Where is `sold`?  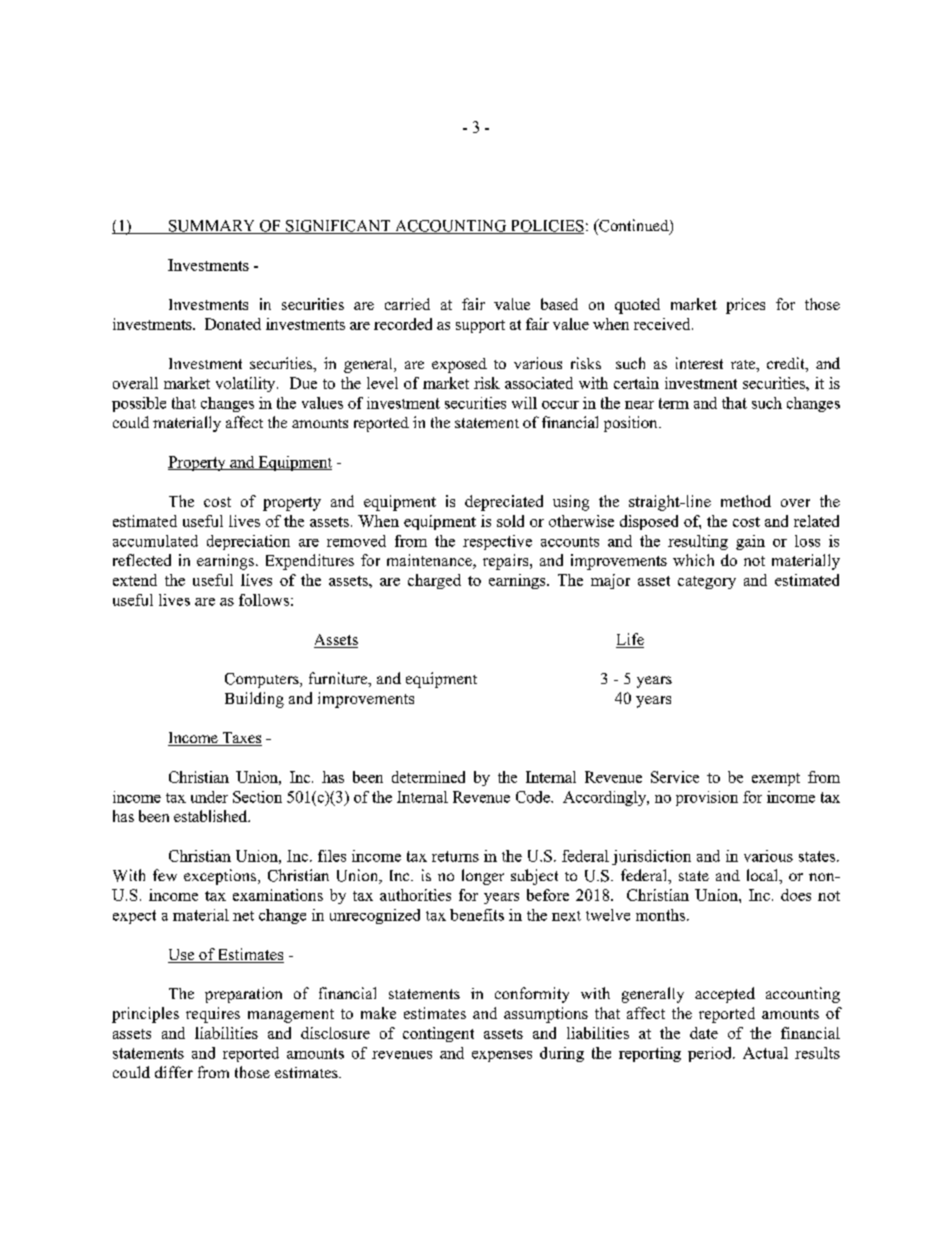
sold is located at coordinates (510, 521).
